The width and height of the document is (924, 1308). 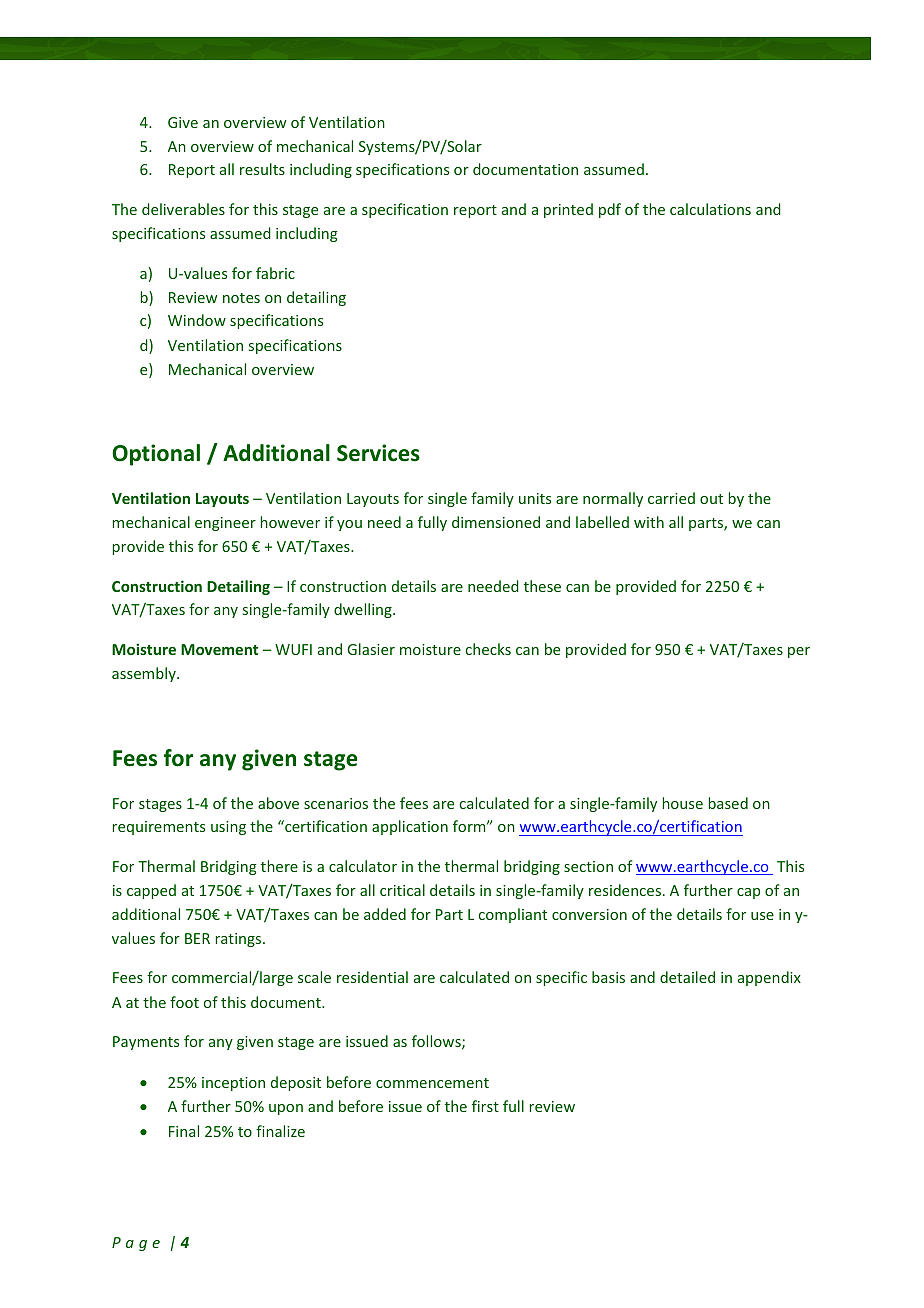 I want to click on Page, so click(x=136, y=1244).
